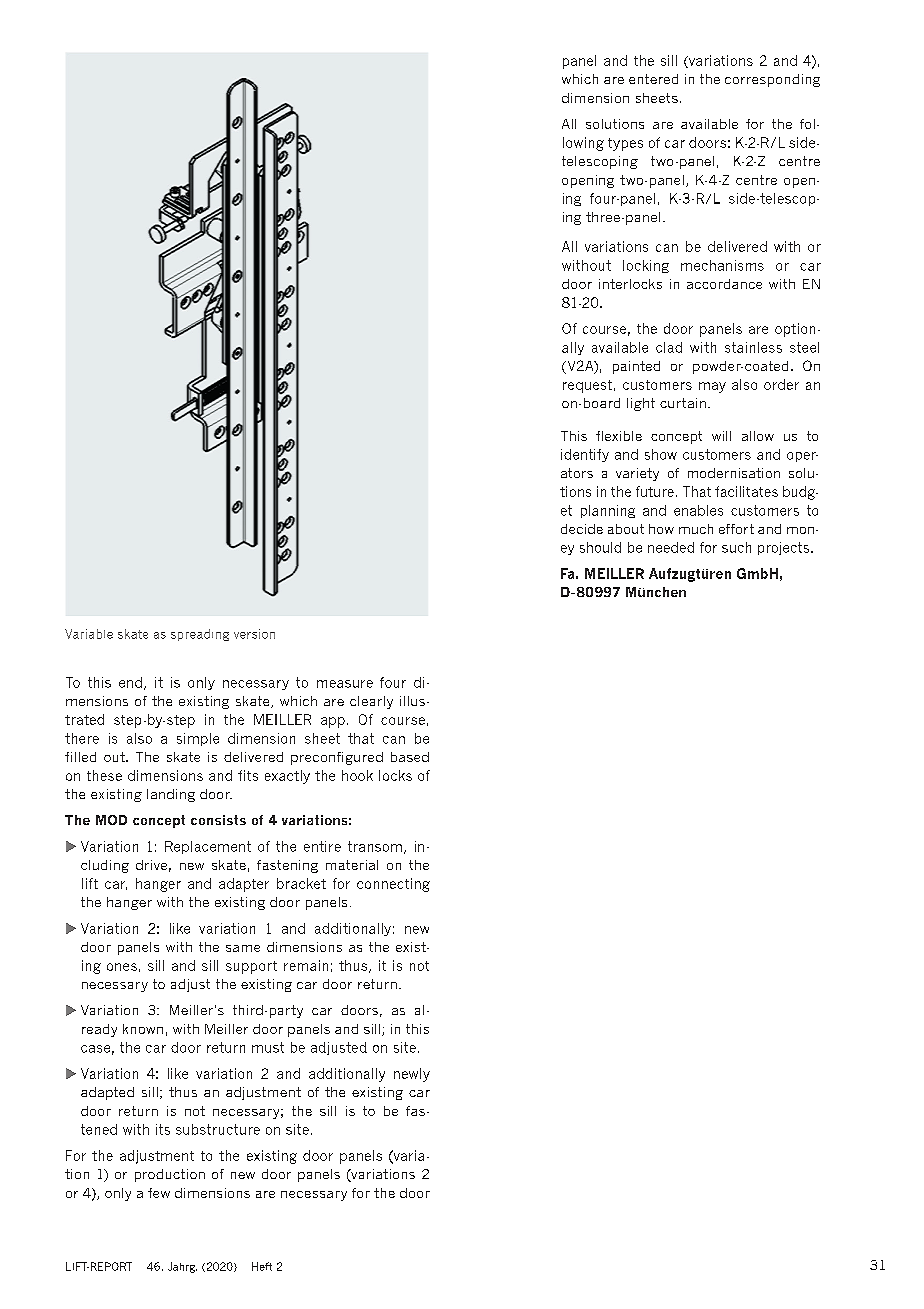  Describe the element at coordinates (159, 1193) in the screenshot. I see `few` at that location.
